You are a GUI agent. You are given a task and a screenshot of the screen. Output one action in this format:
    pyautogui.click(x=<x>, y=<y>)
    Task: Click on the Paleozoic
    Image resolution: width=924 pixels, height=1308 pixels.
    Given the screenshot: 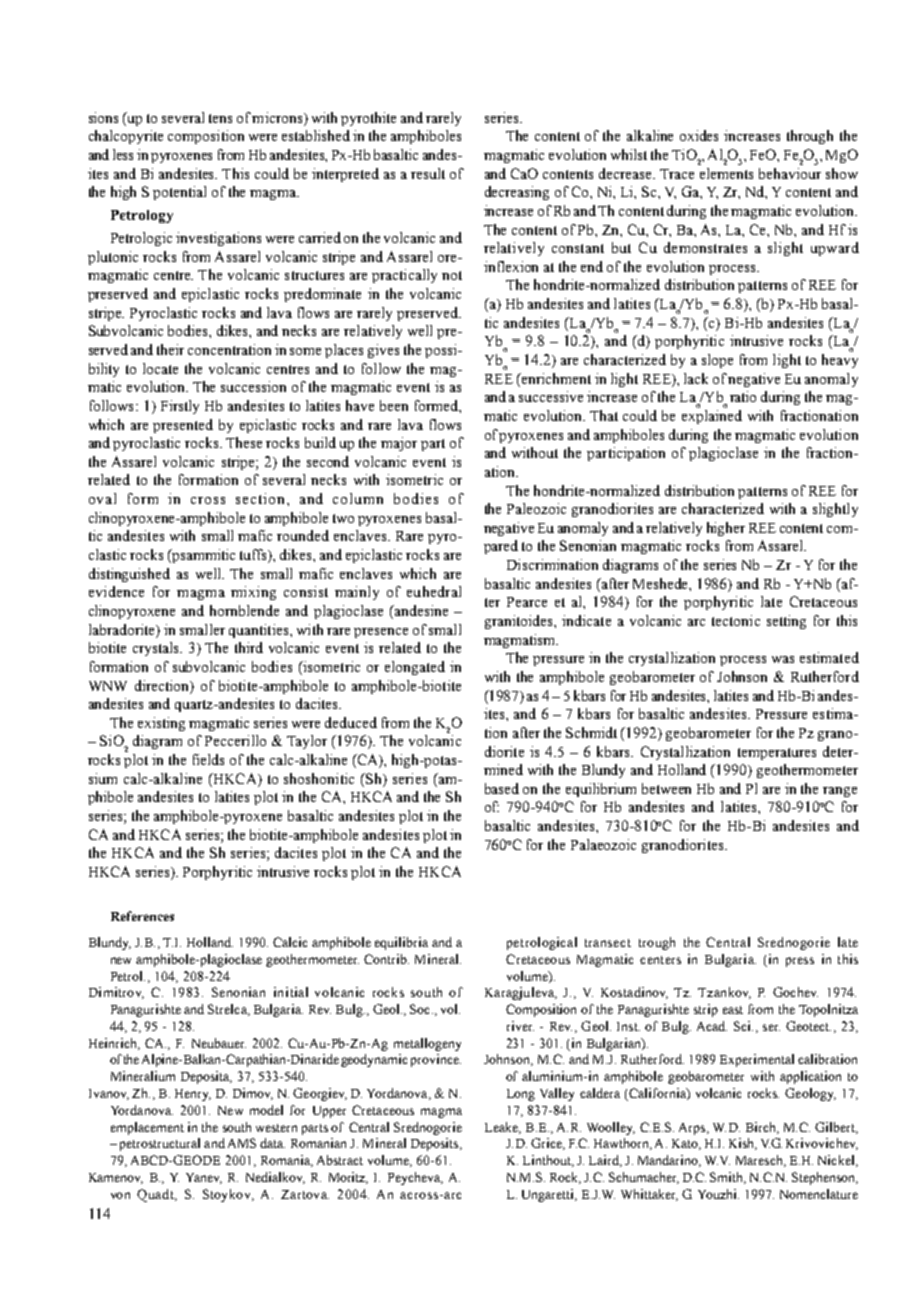 What is the action you would take?
    pyautogui.click(x=536, y=508)
